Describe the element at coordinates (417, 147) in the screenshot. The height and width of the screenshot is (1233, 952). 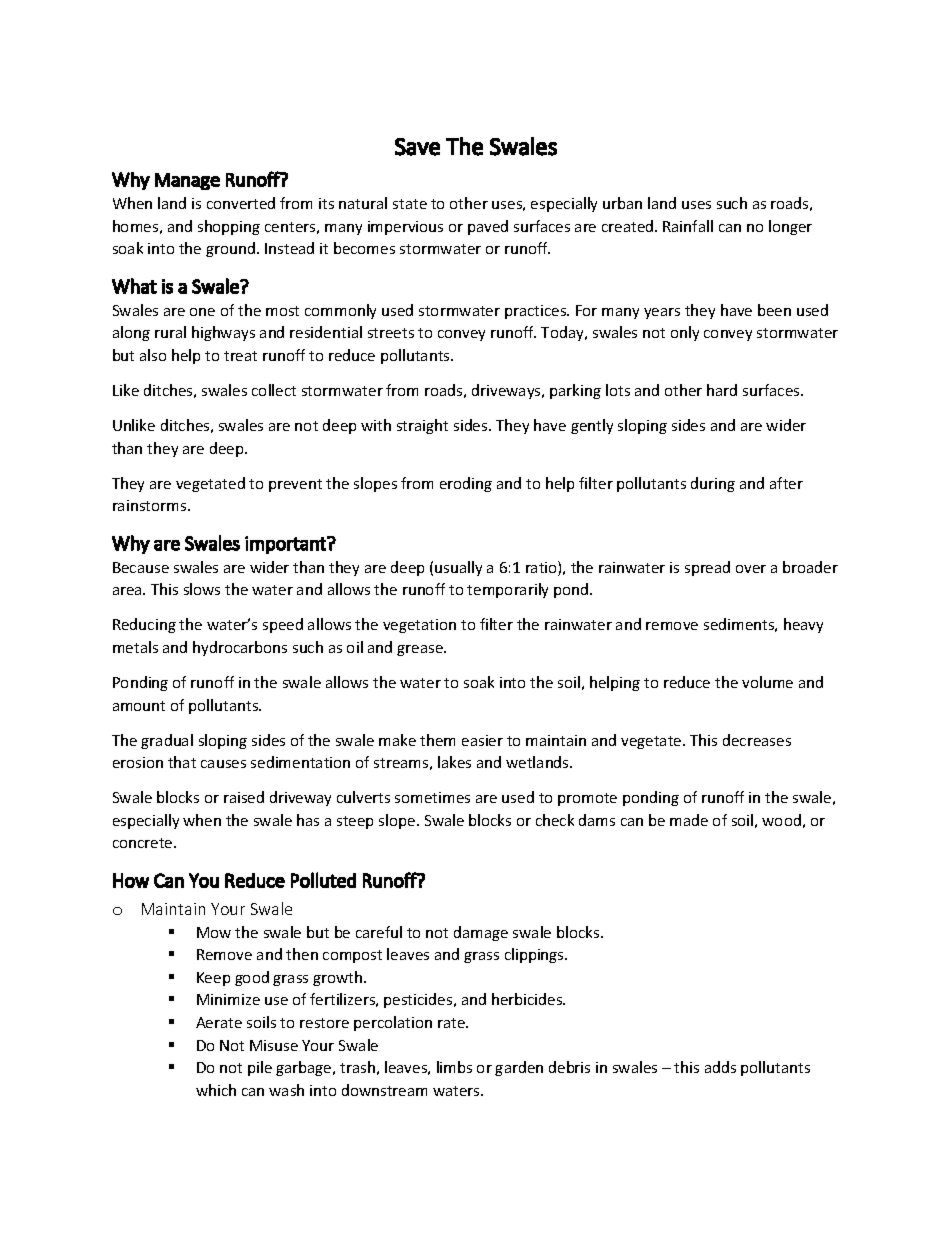
I see `Save` at that location.
